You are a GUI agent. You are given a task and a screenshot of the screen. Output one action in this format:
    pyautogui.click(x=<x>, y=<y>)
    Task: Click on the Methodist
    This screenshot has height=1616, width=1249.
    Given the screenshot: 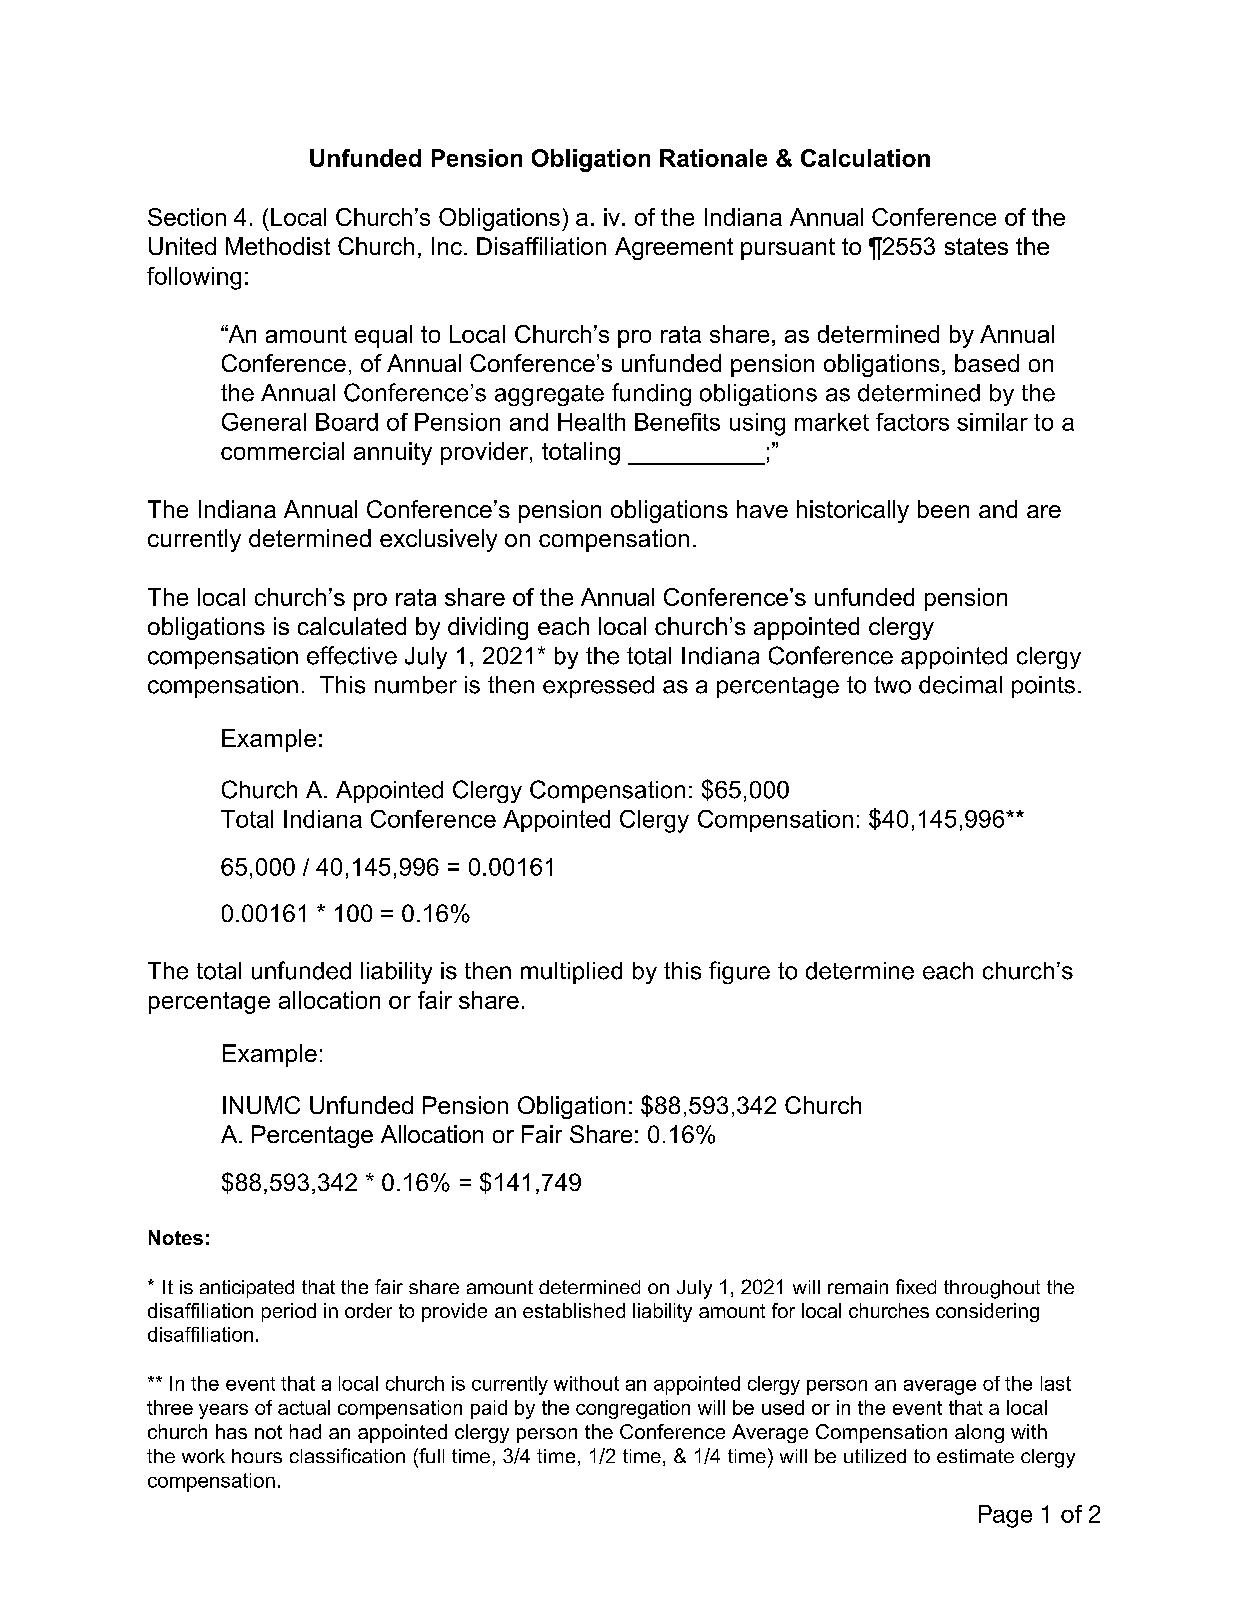 What is the action you would take?
    pyautogui.click(x=278, y=246)
